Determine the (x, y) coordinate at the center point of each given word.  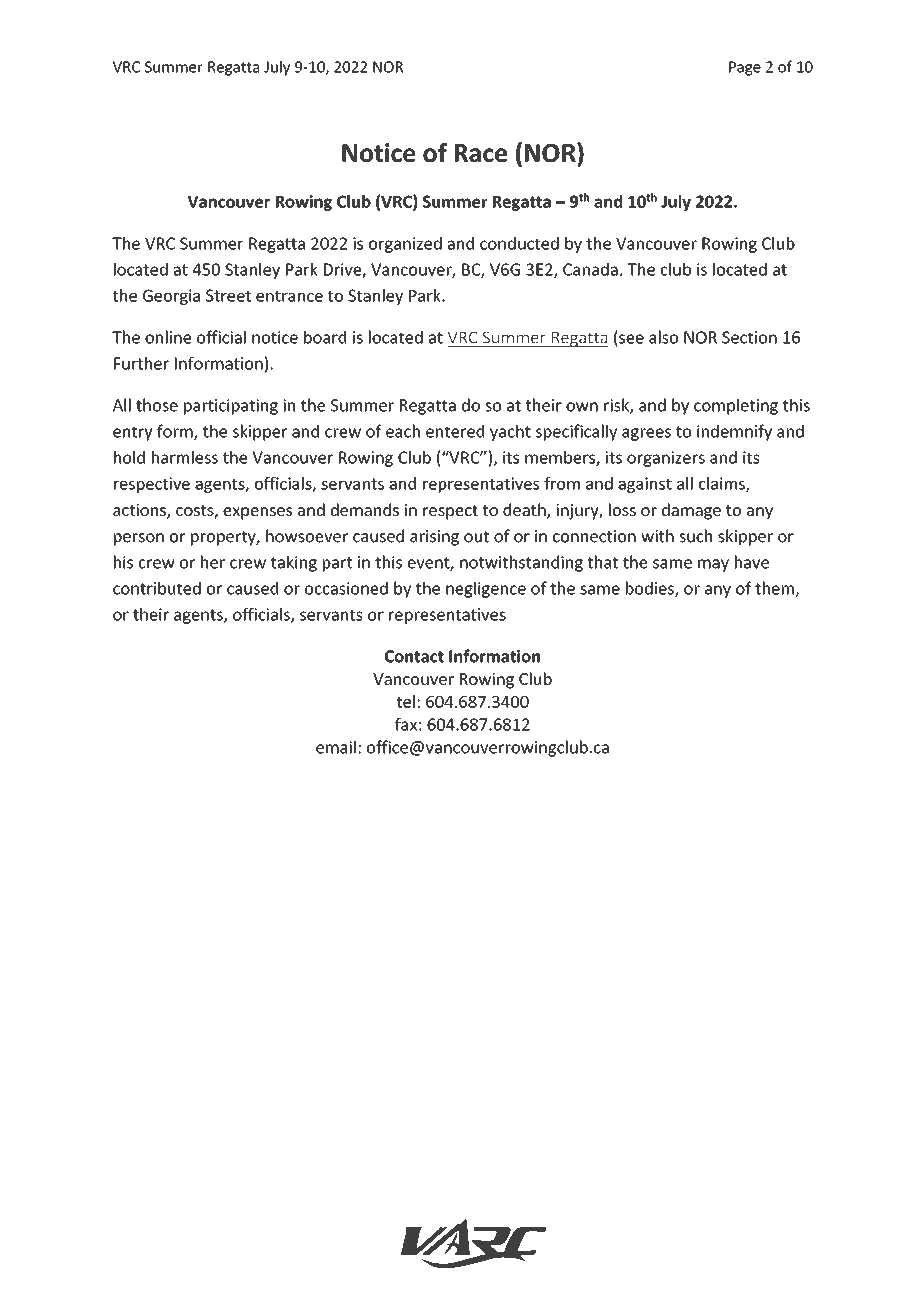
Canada (590, 269)
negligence (486, 589)
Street (228, 295)
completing (736, 406)
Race (481, 153)
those (157, 405)
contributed (157, 588)
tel (405, 701)
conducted (519, 243)
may (713, 565)
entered (455, 431)
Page (745, 68)
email (336, 747)
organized (405, 245)
